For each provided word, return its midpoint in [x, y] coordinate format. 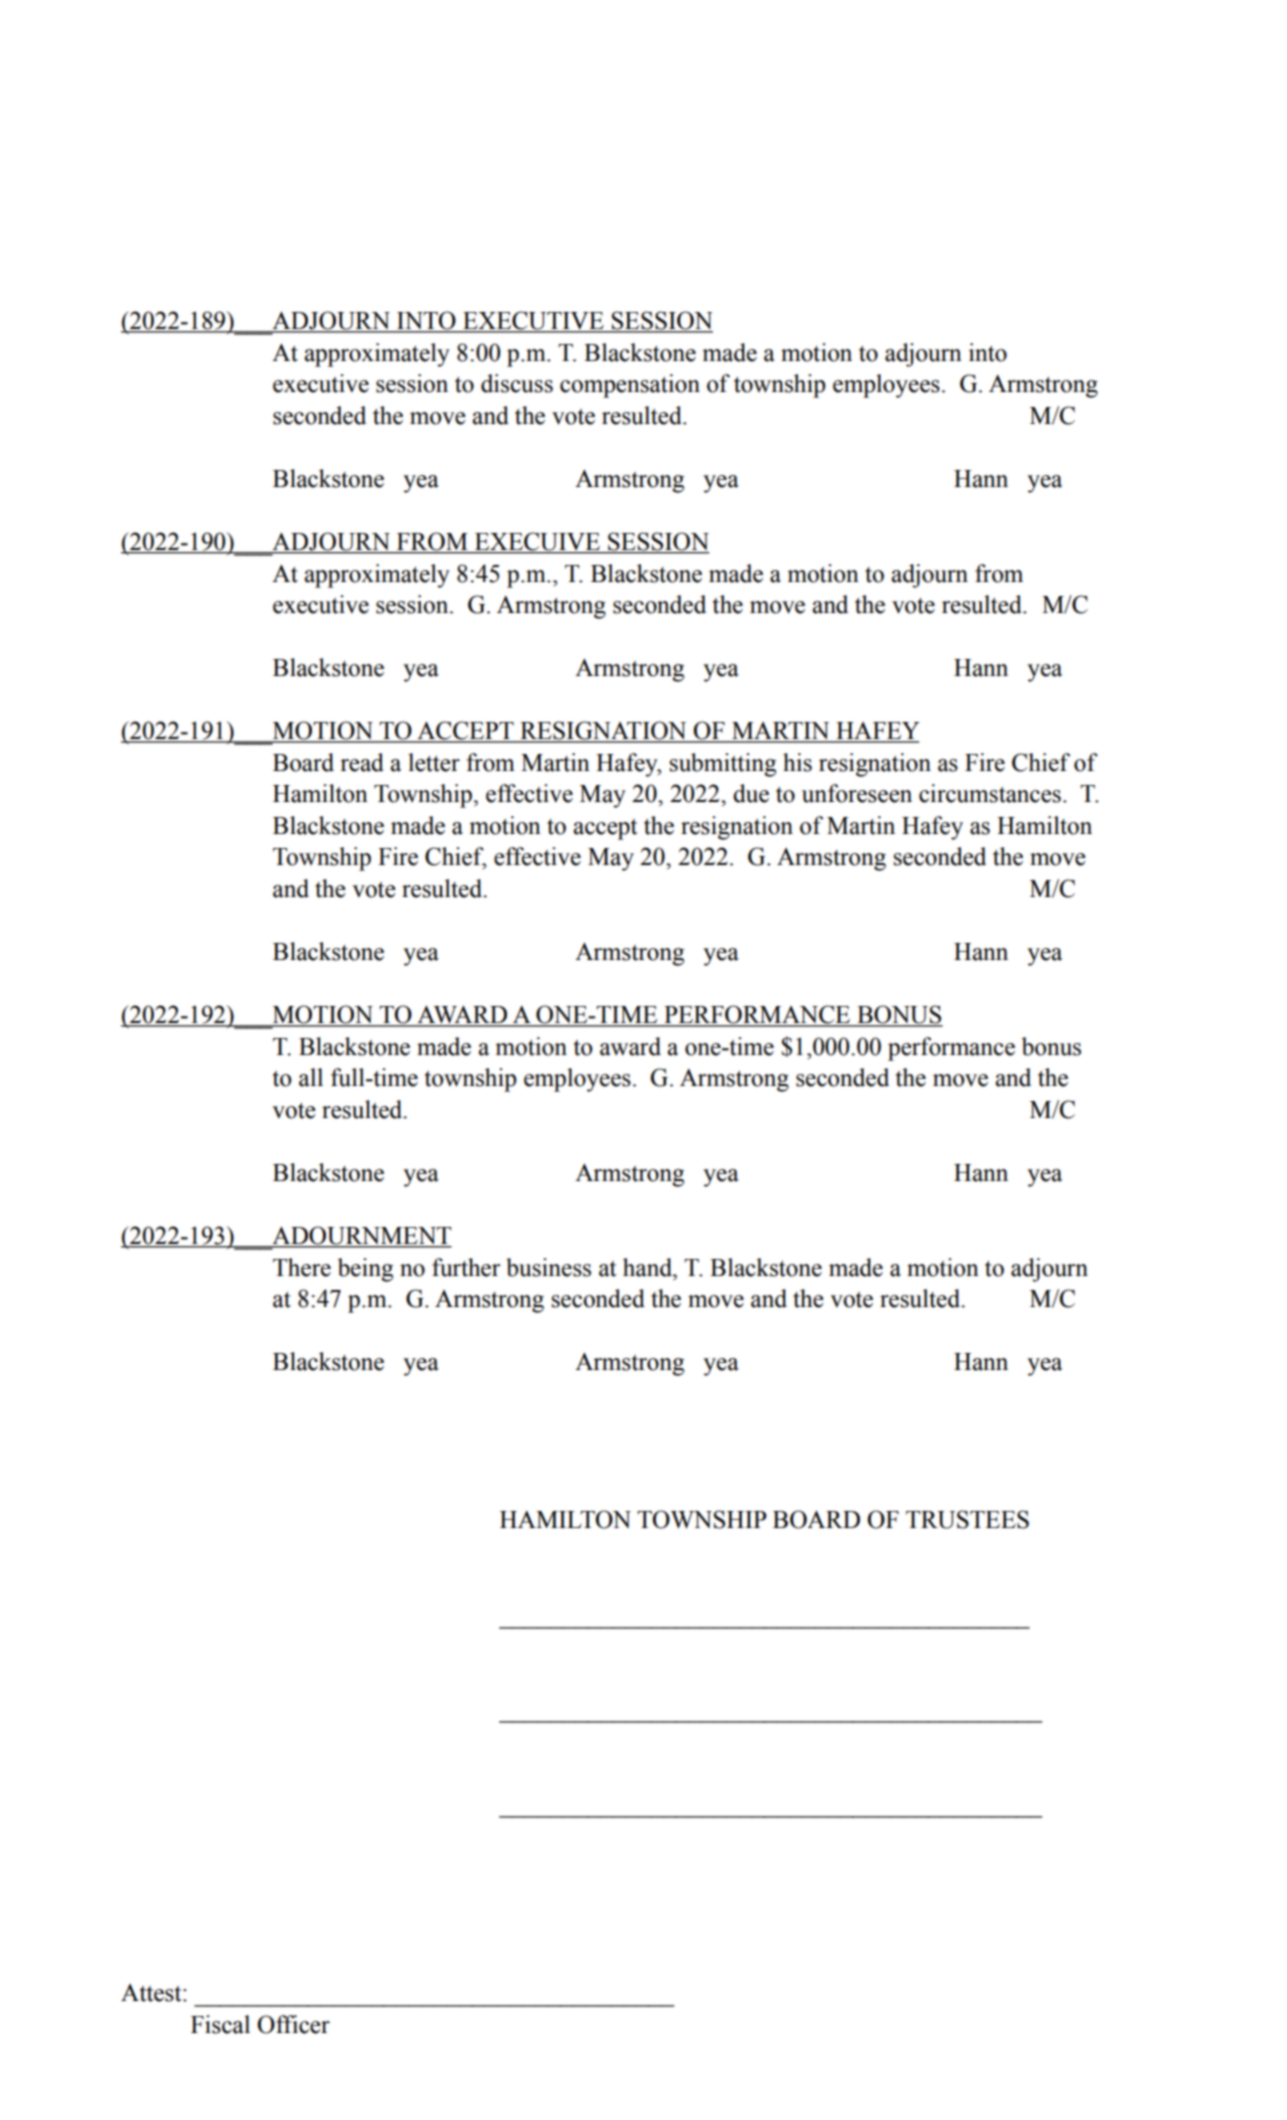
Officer [293, 2024]
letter [434, 762]
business [548, 1267]
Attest [152, 1993]
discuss [517, 383]
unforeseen [857, 793]
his [797, 762]
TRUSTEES [967, 1519]
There [302, 1267]
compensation [630, 386]
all [311, 1077]
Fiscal [220, 2024]
